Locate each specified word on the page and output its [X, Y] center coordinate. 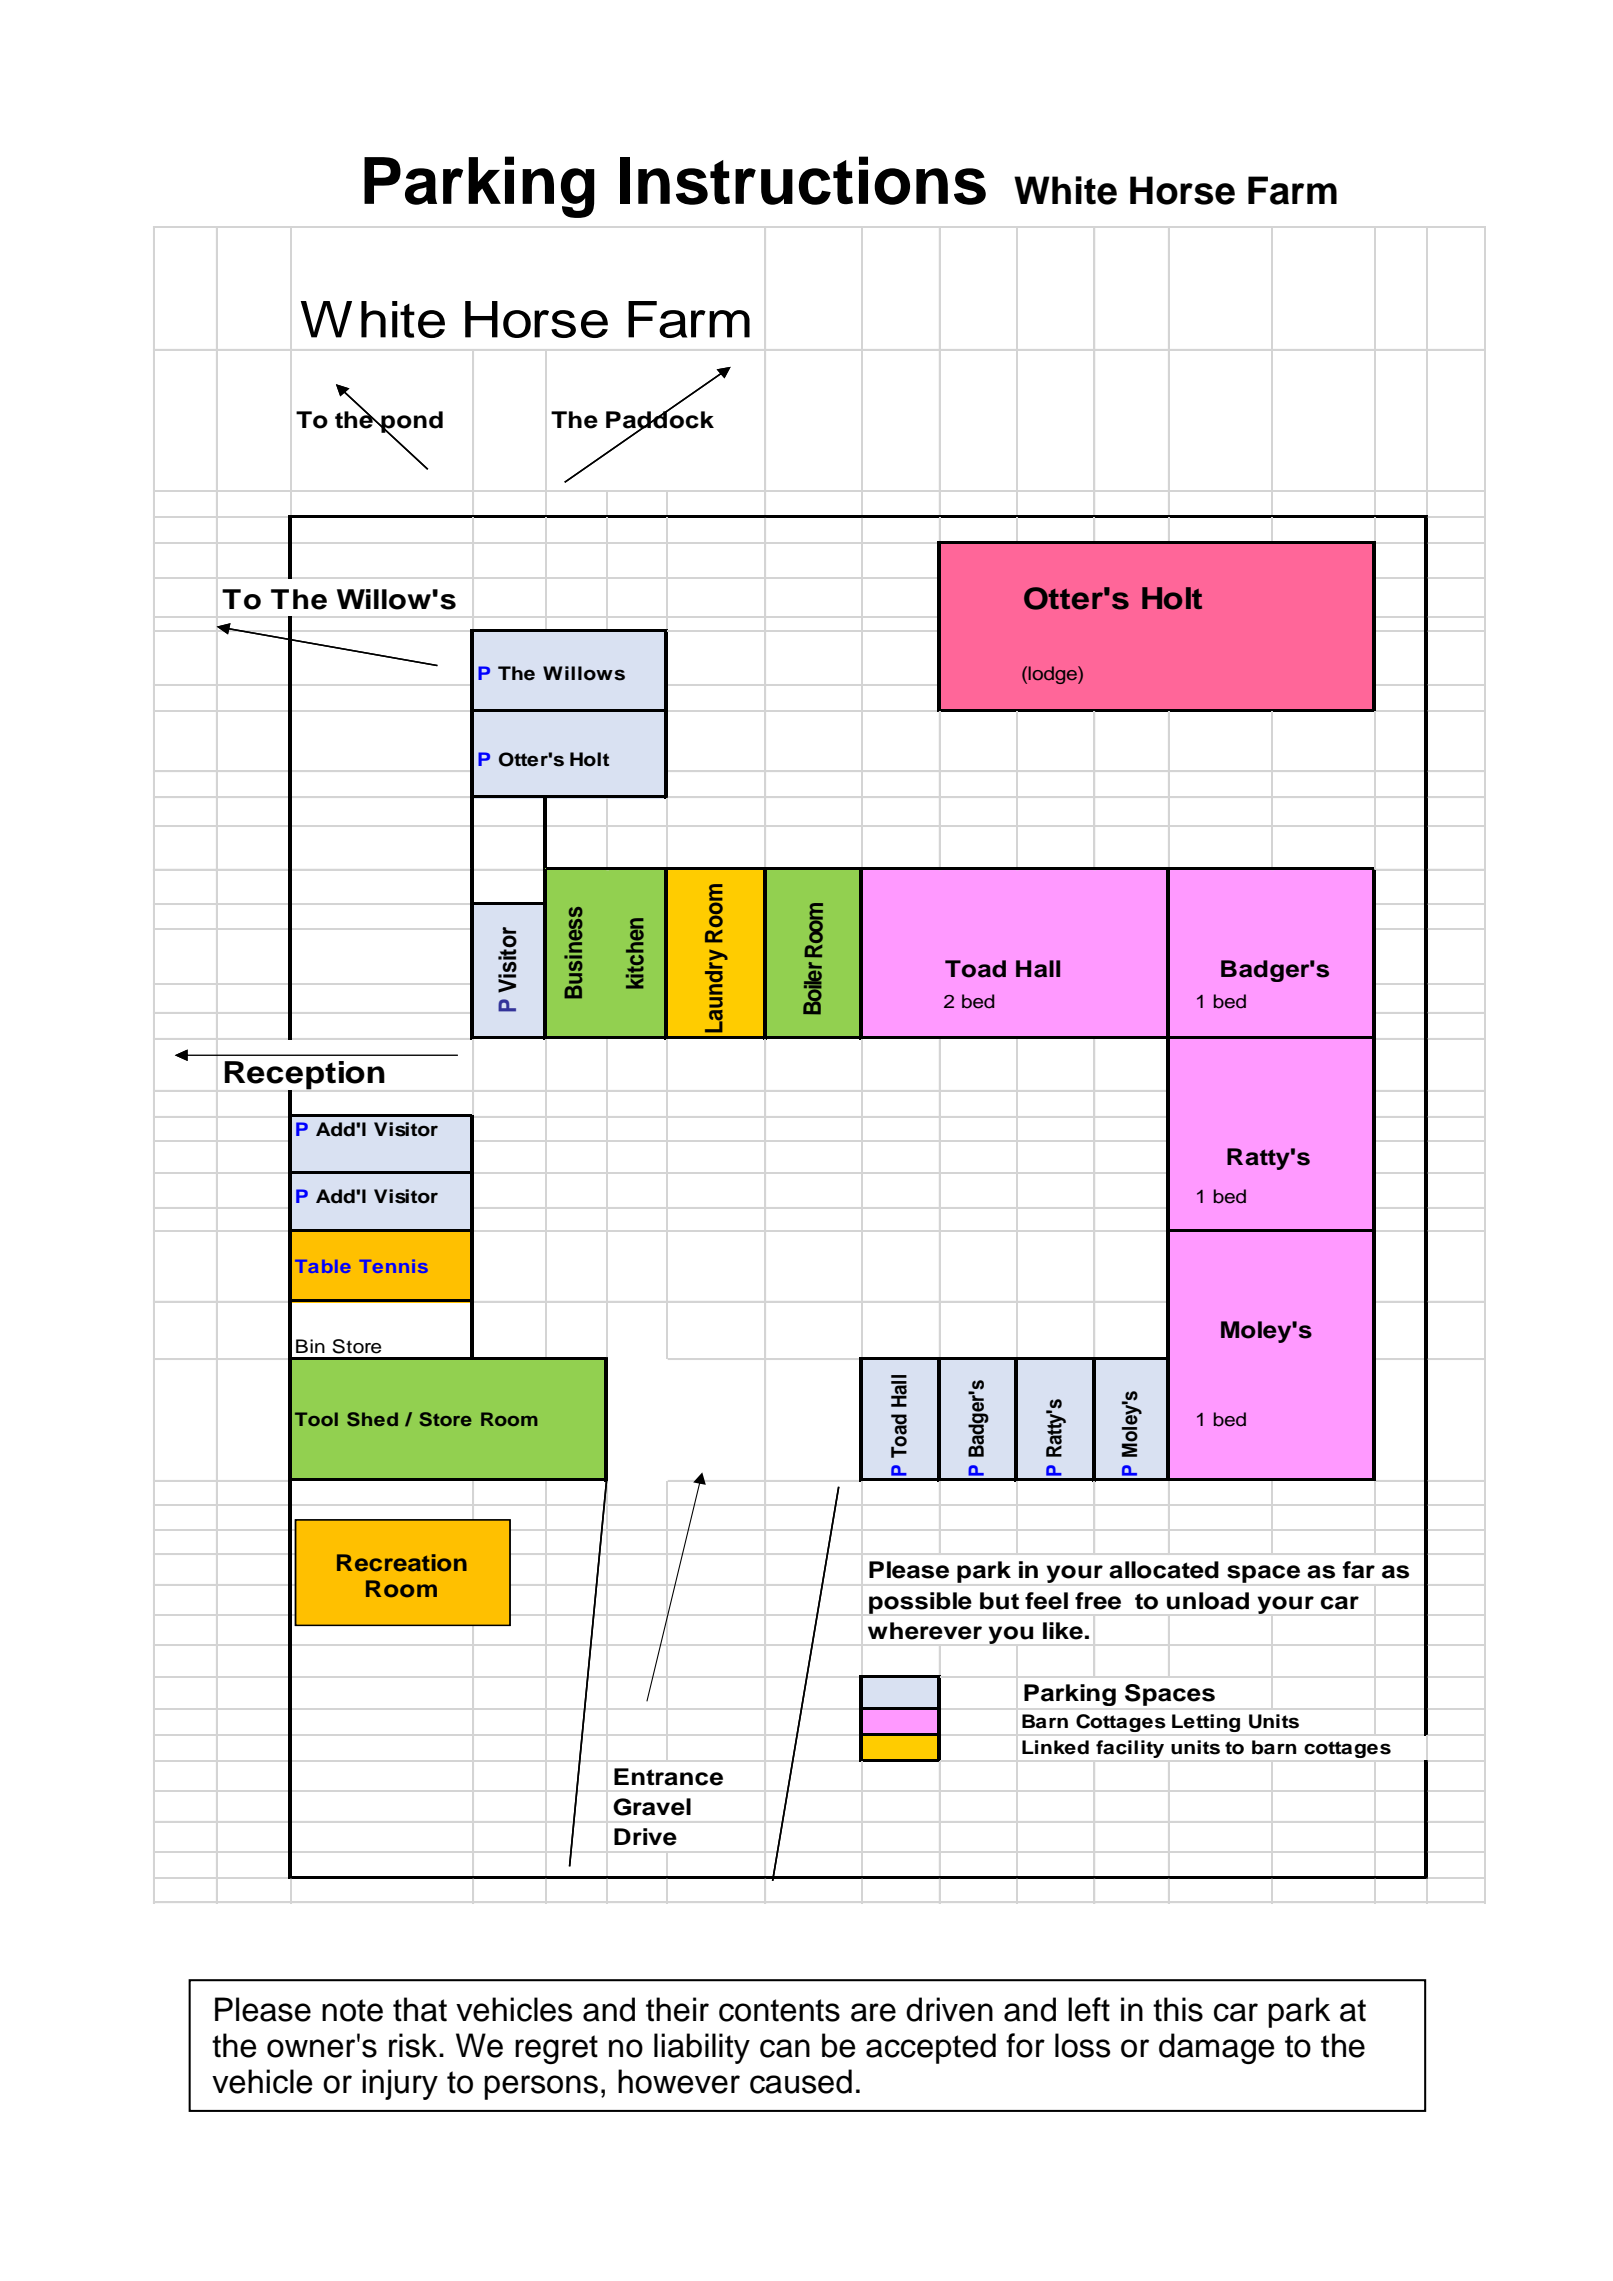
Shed [372, 1419]
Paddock [660, 420]
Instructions [803, 180]
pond [411, 423]
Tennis [394, 1266]
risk [414, 2045]
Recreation [402, 1563]
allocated [1164, 1570]
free [1098, 1601]
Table [322, 1266]
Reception [304, 1076]
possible [920, 1603]
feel [1046, 1601]
